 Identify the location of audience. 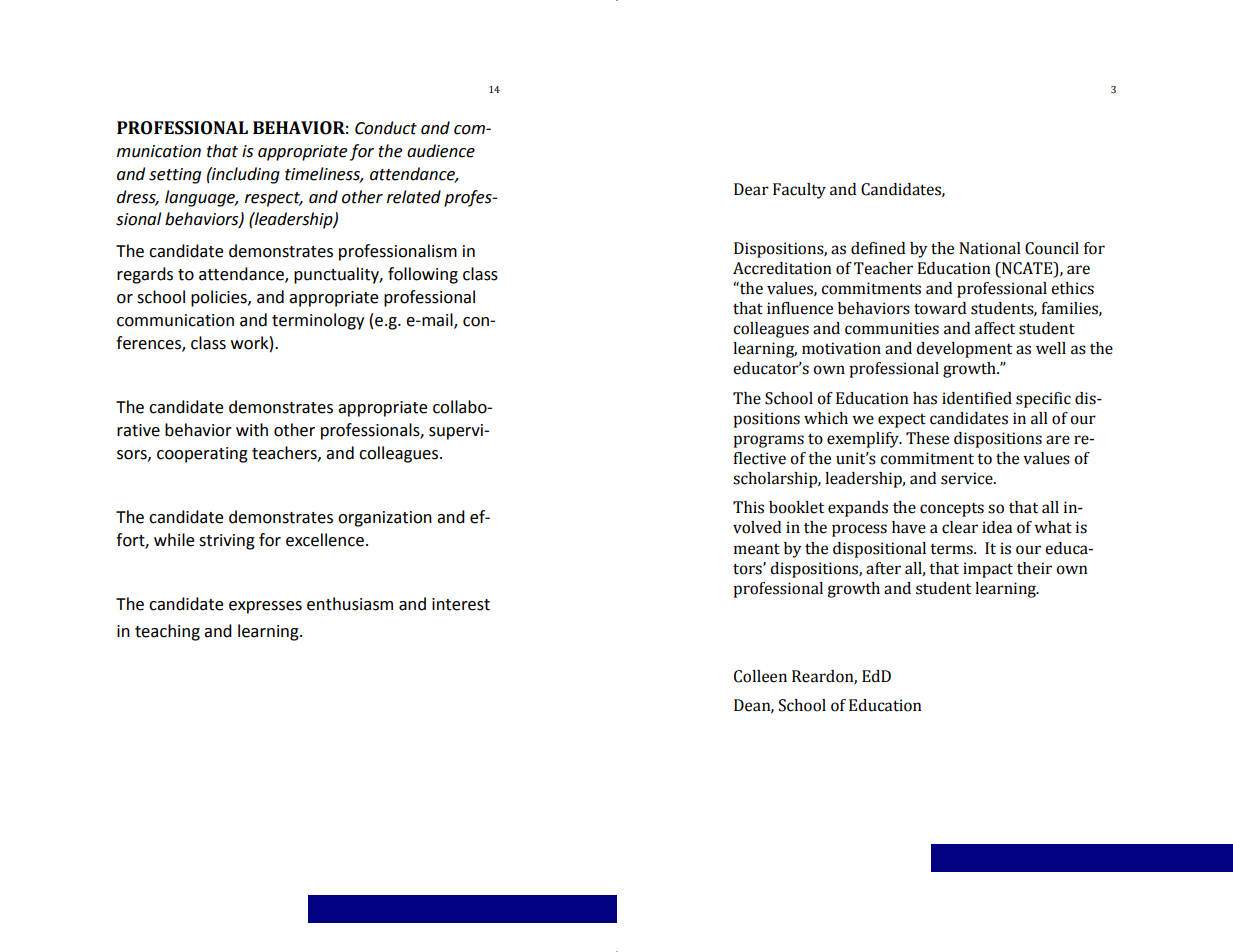
(441, 151).
